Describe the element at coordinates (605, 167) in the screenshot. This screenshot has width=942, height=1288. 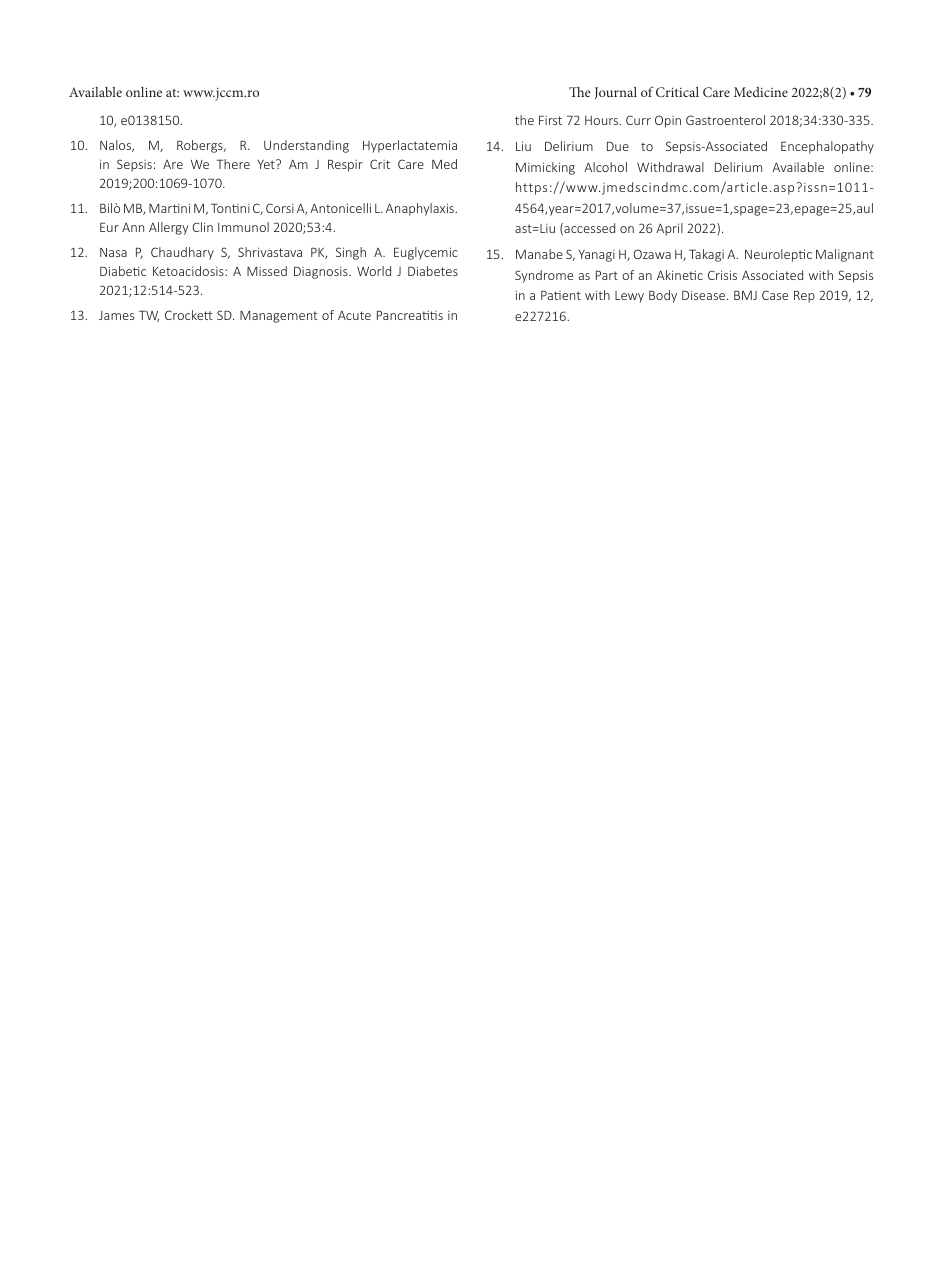
I see `Alcohol` at that location.
